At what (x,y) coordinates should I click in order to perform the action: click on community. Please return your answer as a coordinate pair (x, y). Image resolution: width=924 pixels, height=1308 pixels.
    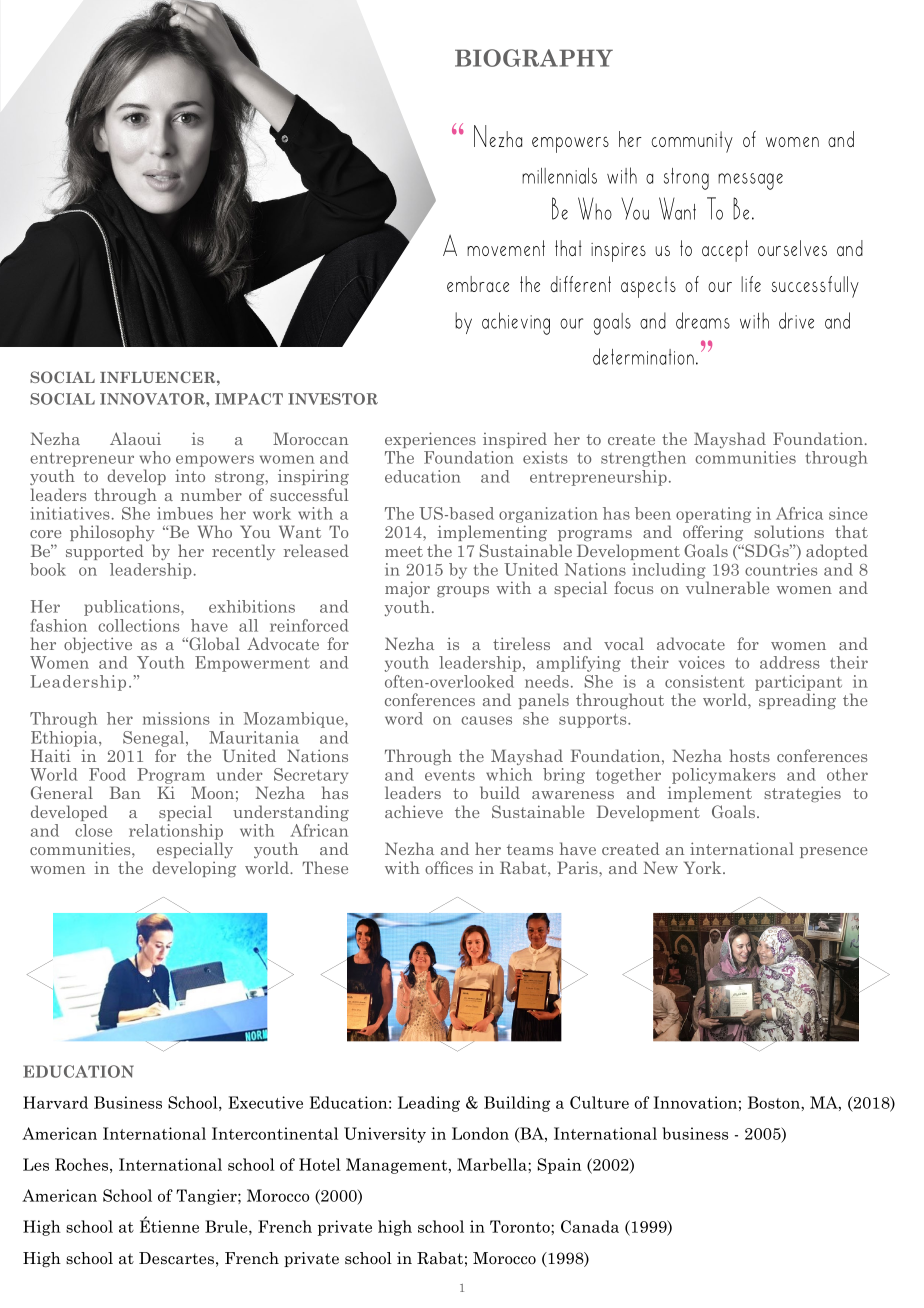
    Looking at the image, I should click on (692, 142).
